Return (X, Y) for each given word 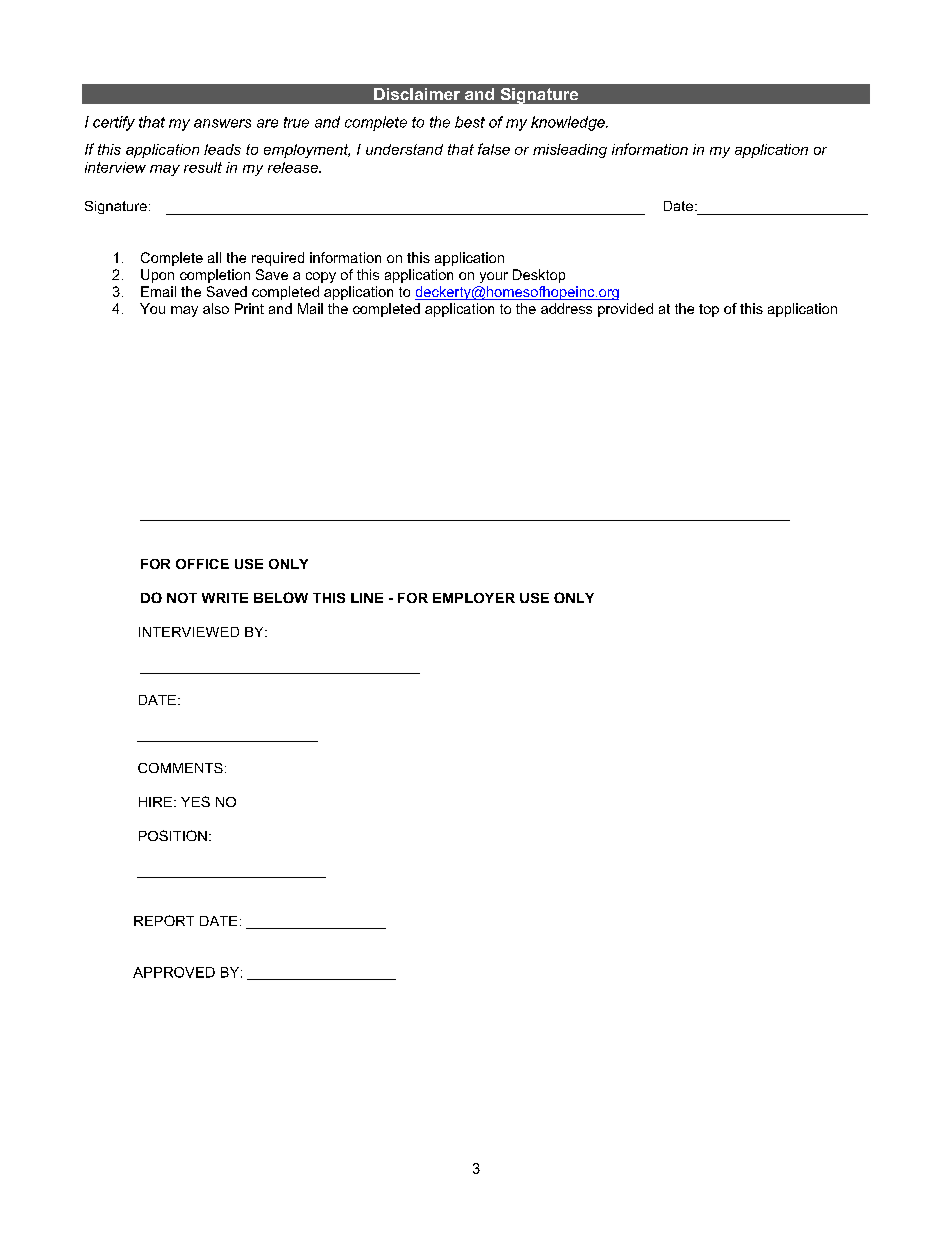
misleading (570, 151)
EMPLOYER (474, 598)
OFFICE (202, 564)
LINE (367, 598)
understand (404, 149)
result (203, 167)
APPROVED (174, 972)
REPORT (164, 920)
